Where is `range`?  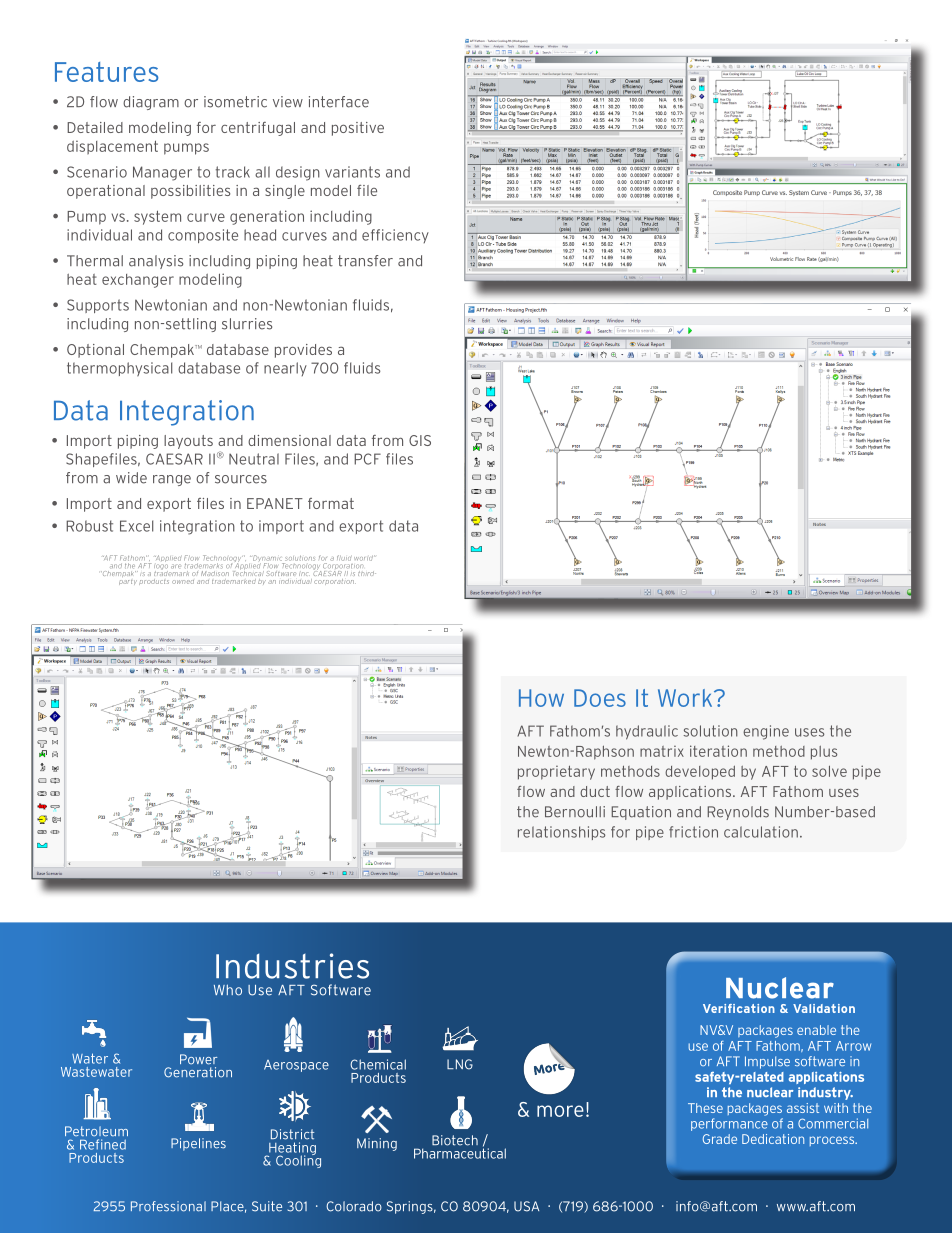
range is located at coordinates (172, 480).
